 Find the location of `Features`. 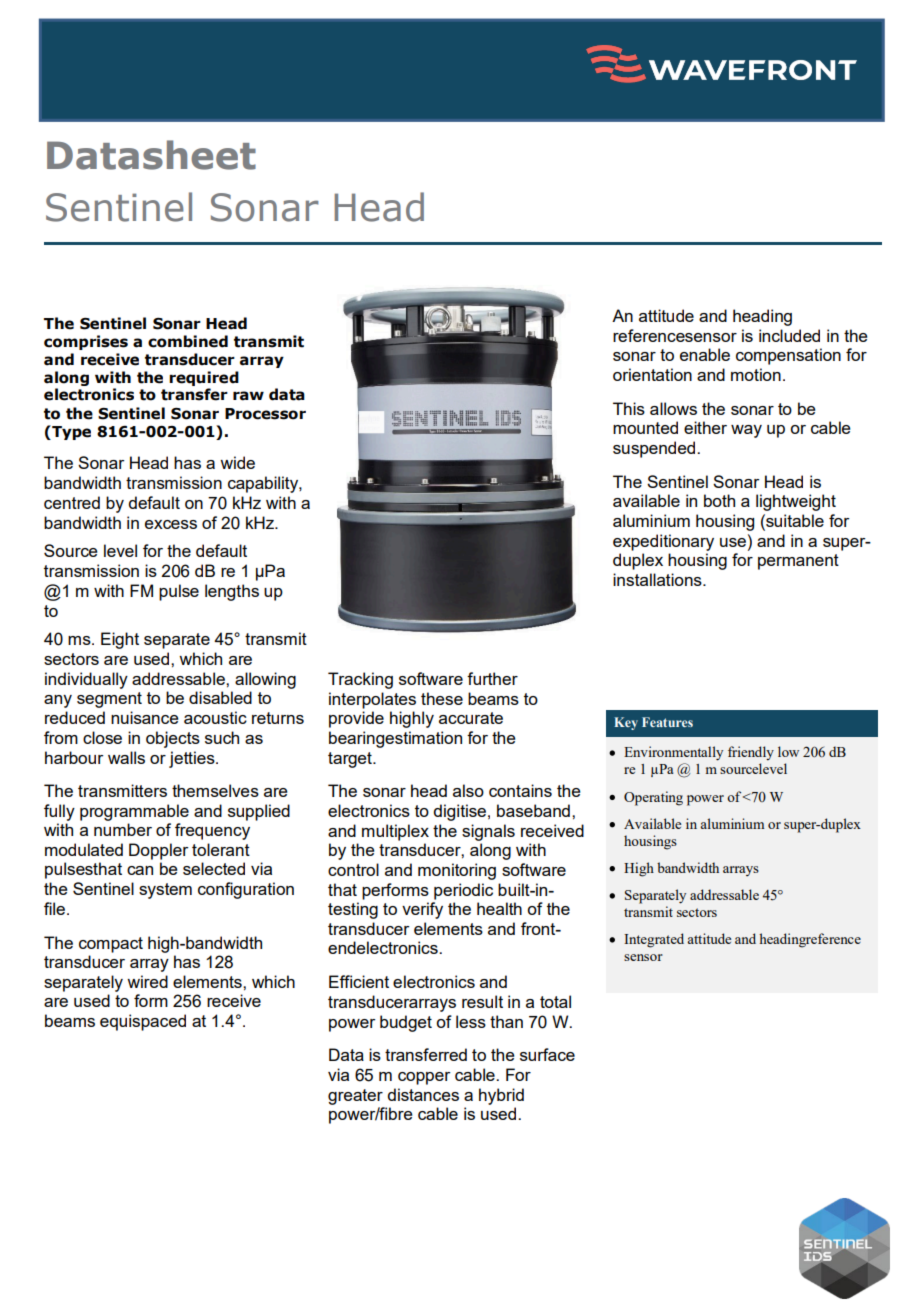

Features is located at coordinates (667, 722).
